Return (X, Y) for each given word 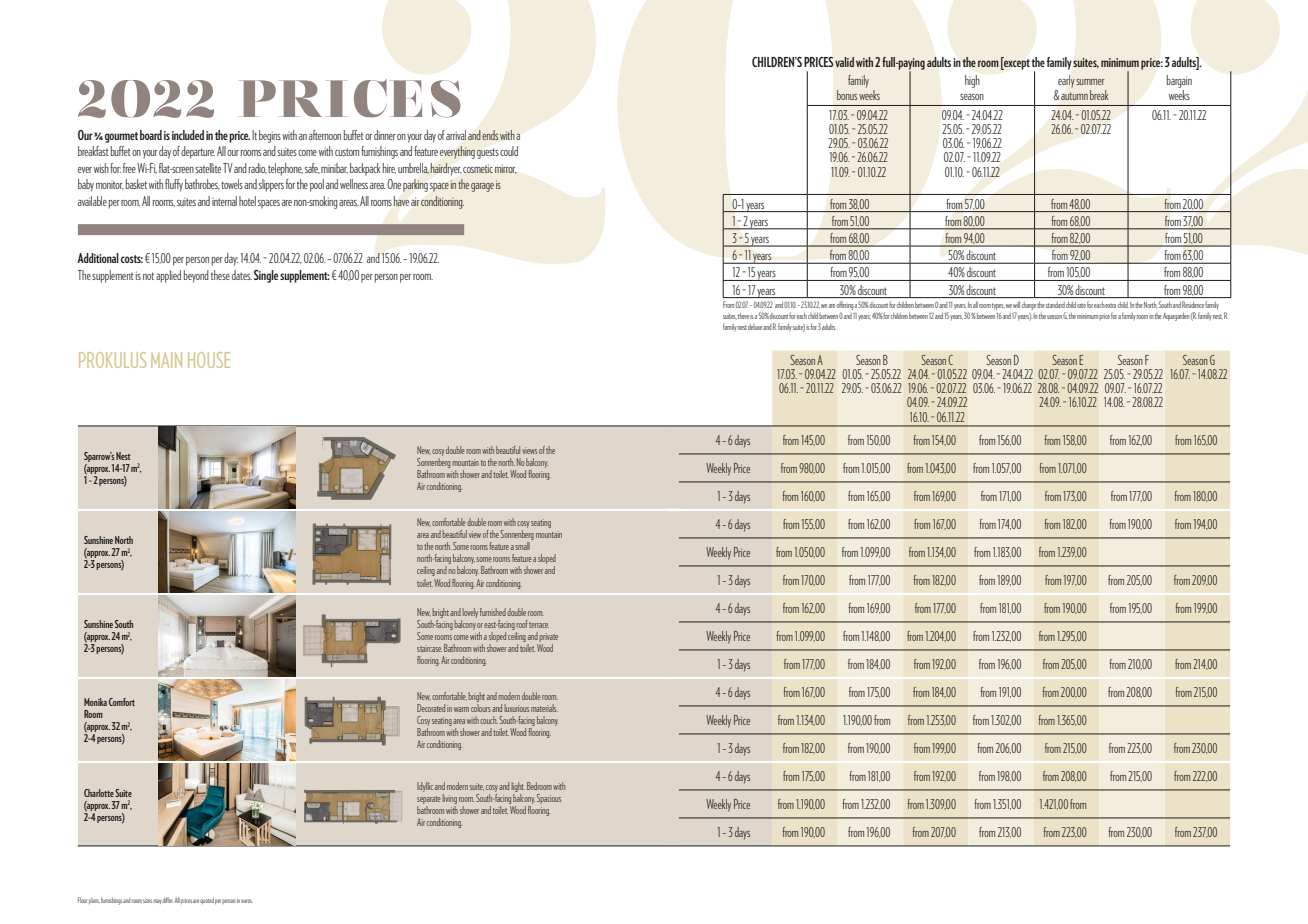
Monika (95, 702)
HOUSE (209, 360)
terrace (539, 625)
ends (490, 135)
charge (1029, 306)
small (522, 546)
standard (1055, 305)
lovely (469, 614)
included (188, 135)
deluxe (755, 327)
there (743, 316)
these (220, 275)
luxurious (517, 708)
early (1066, 81)
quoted (207, 900)
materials (544, 708)
